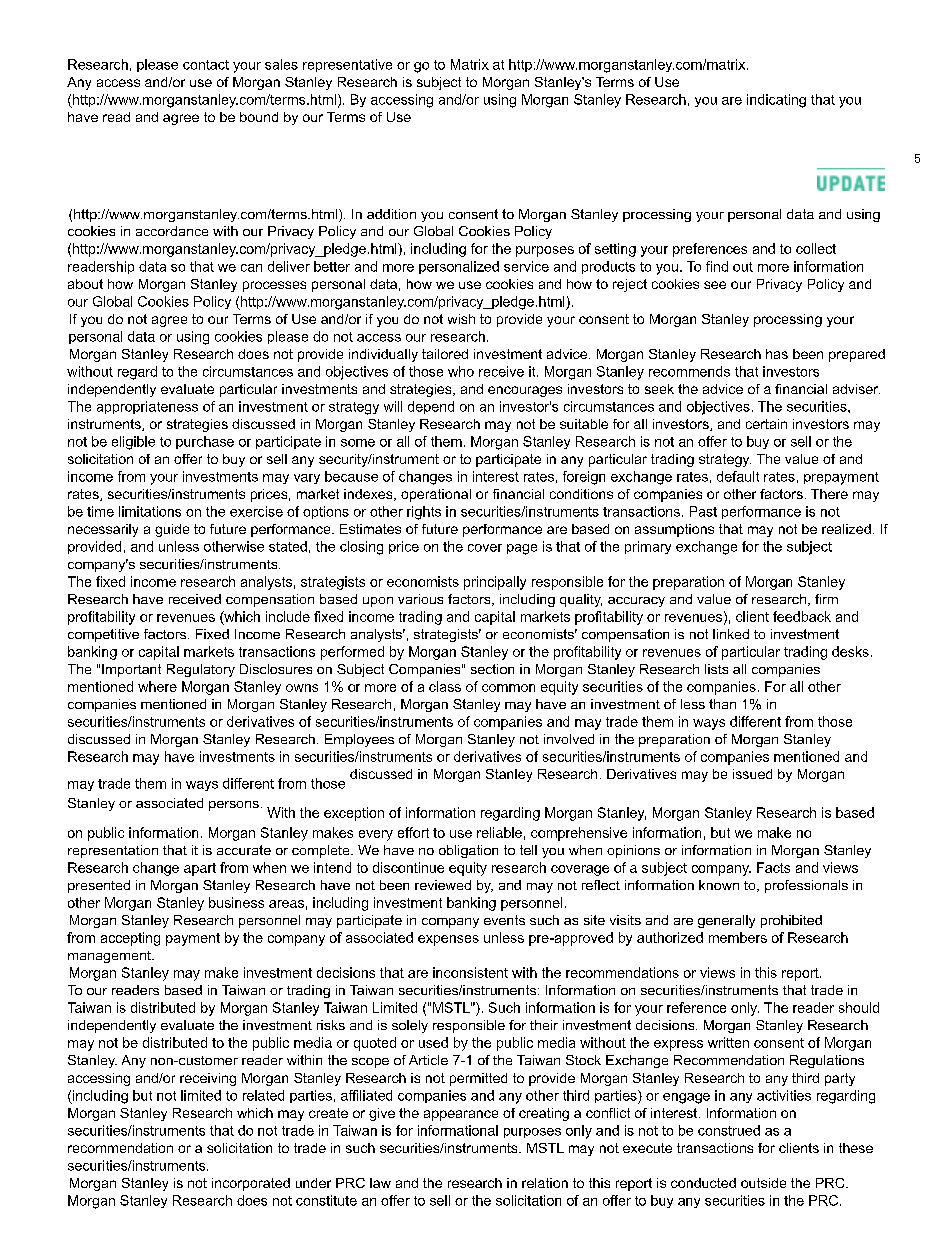 This image has height=1233, width=952. I want to click on reviewed, so click(443, 885).
